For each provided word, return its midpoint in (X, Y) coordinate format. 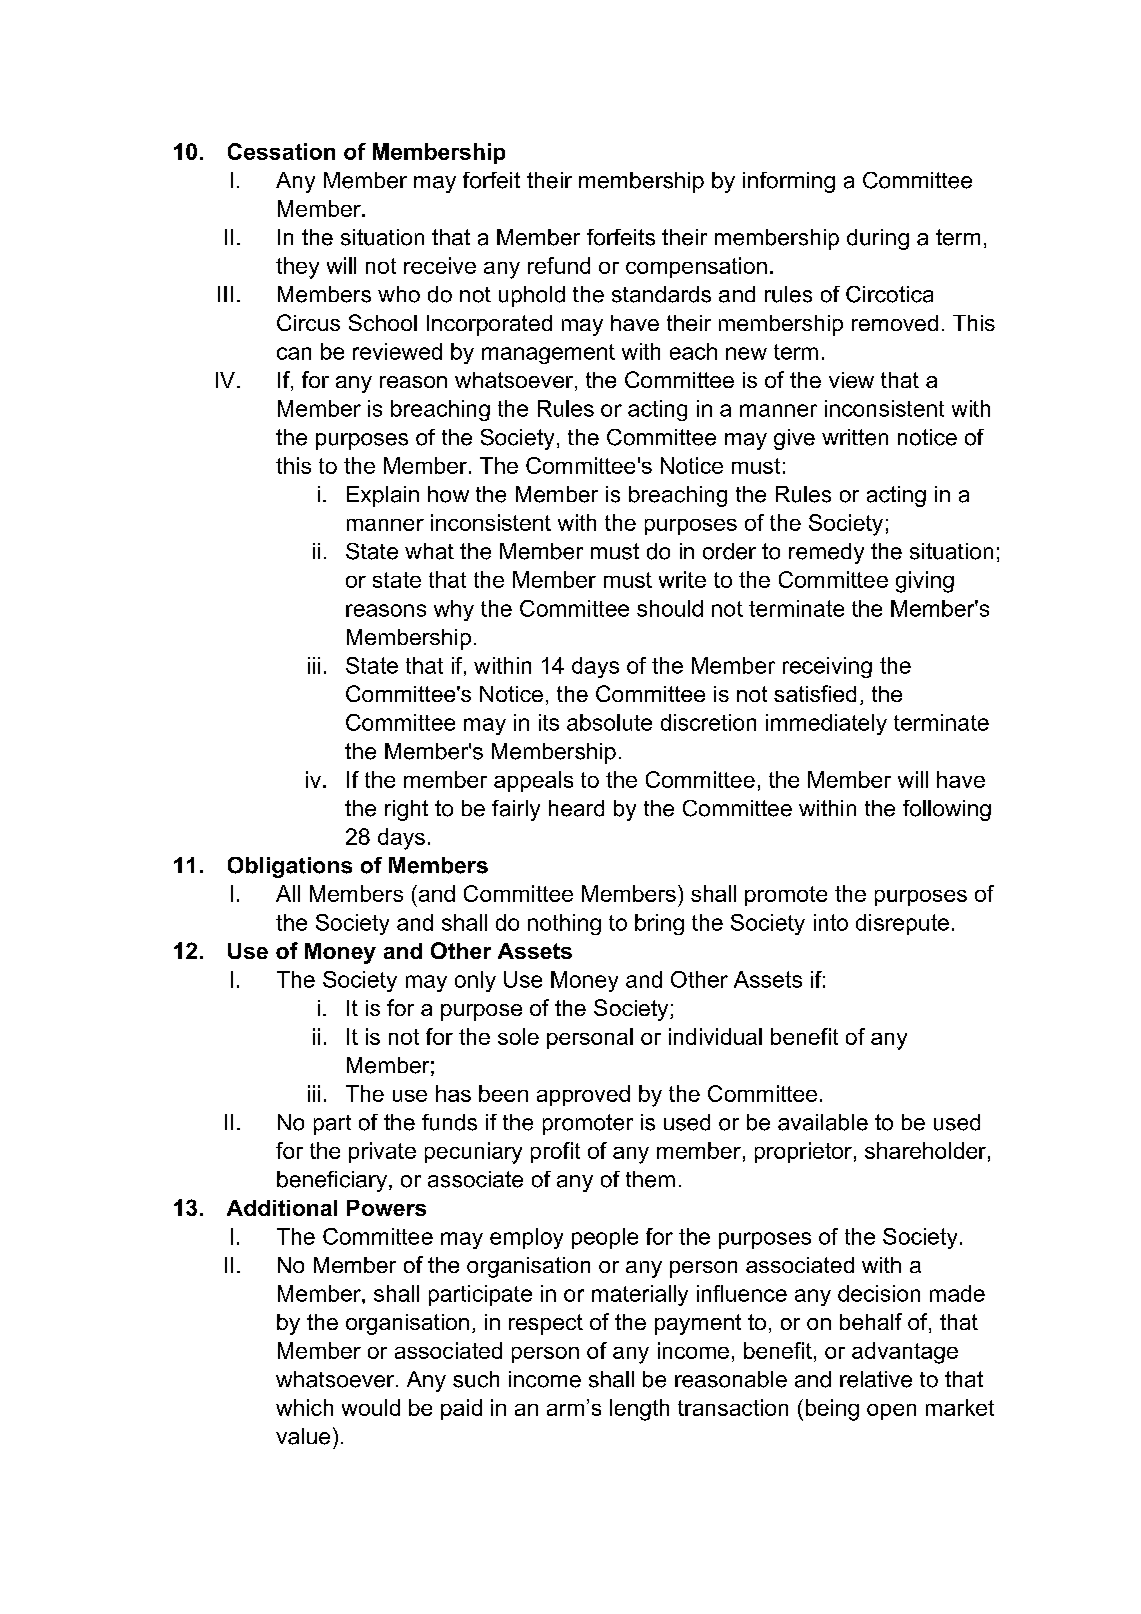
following (947, 810)
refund (559, 265)
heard (576, 808)
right (406, 810)
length (639, 1410)
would (371, 1407)
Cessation (281, 151)
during (878, 239)
